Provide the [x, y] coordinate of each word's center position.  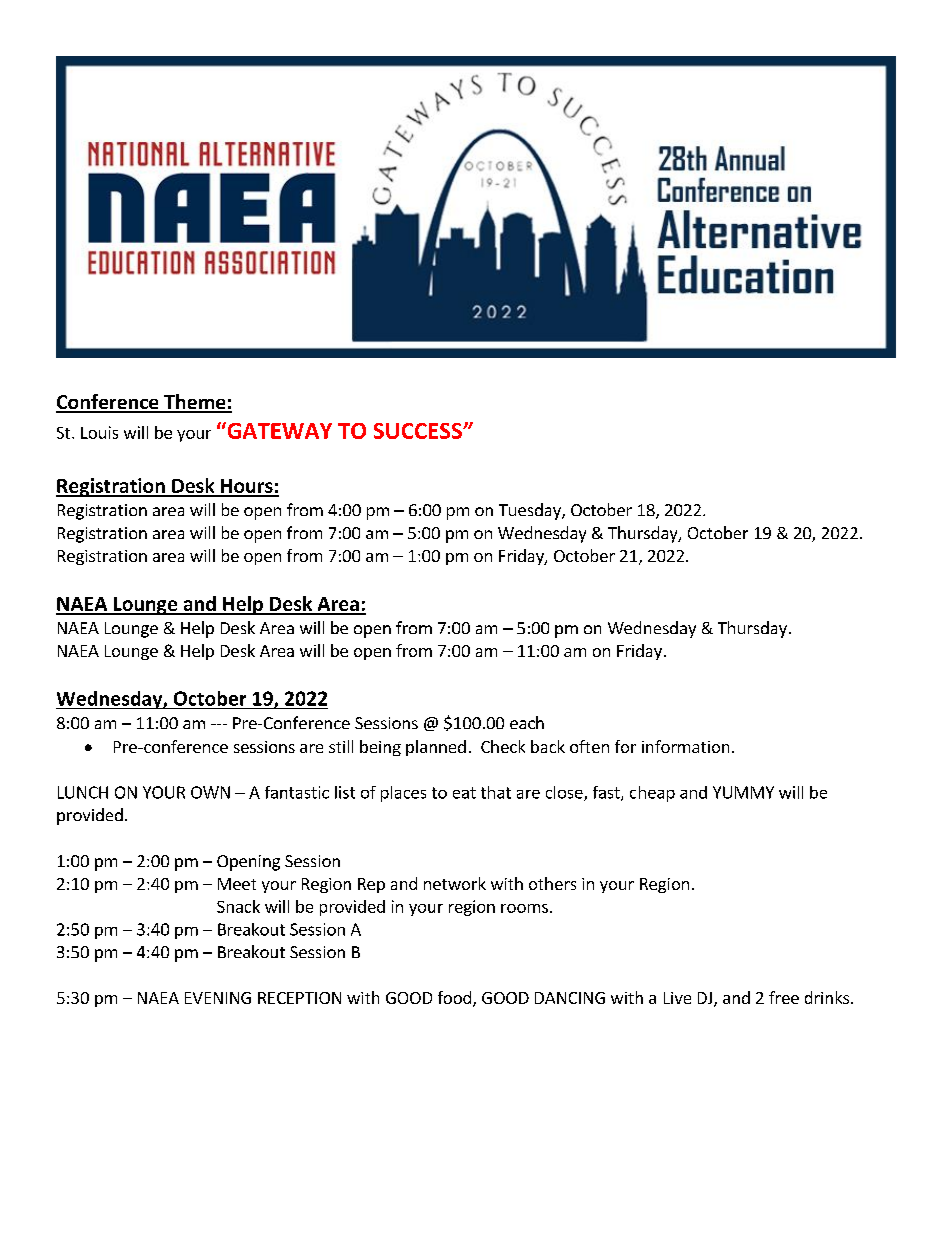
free [784, 997]
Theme [195, 403]
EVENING [218, 998]
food [454, 997]
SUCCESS [419, 431]
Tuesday [531, 511]
